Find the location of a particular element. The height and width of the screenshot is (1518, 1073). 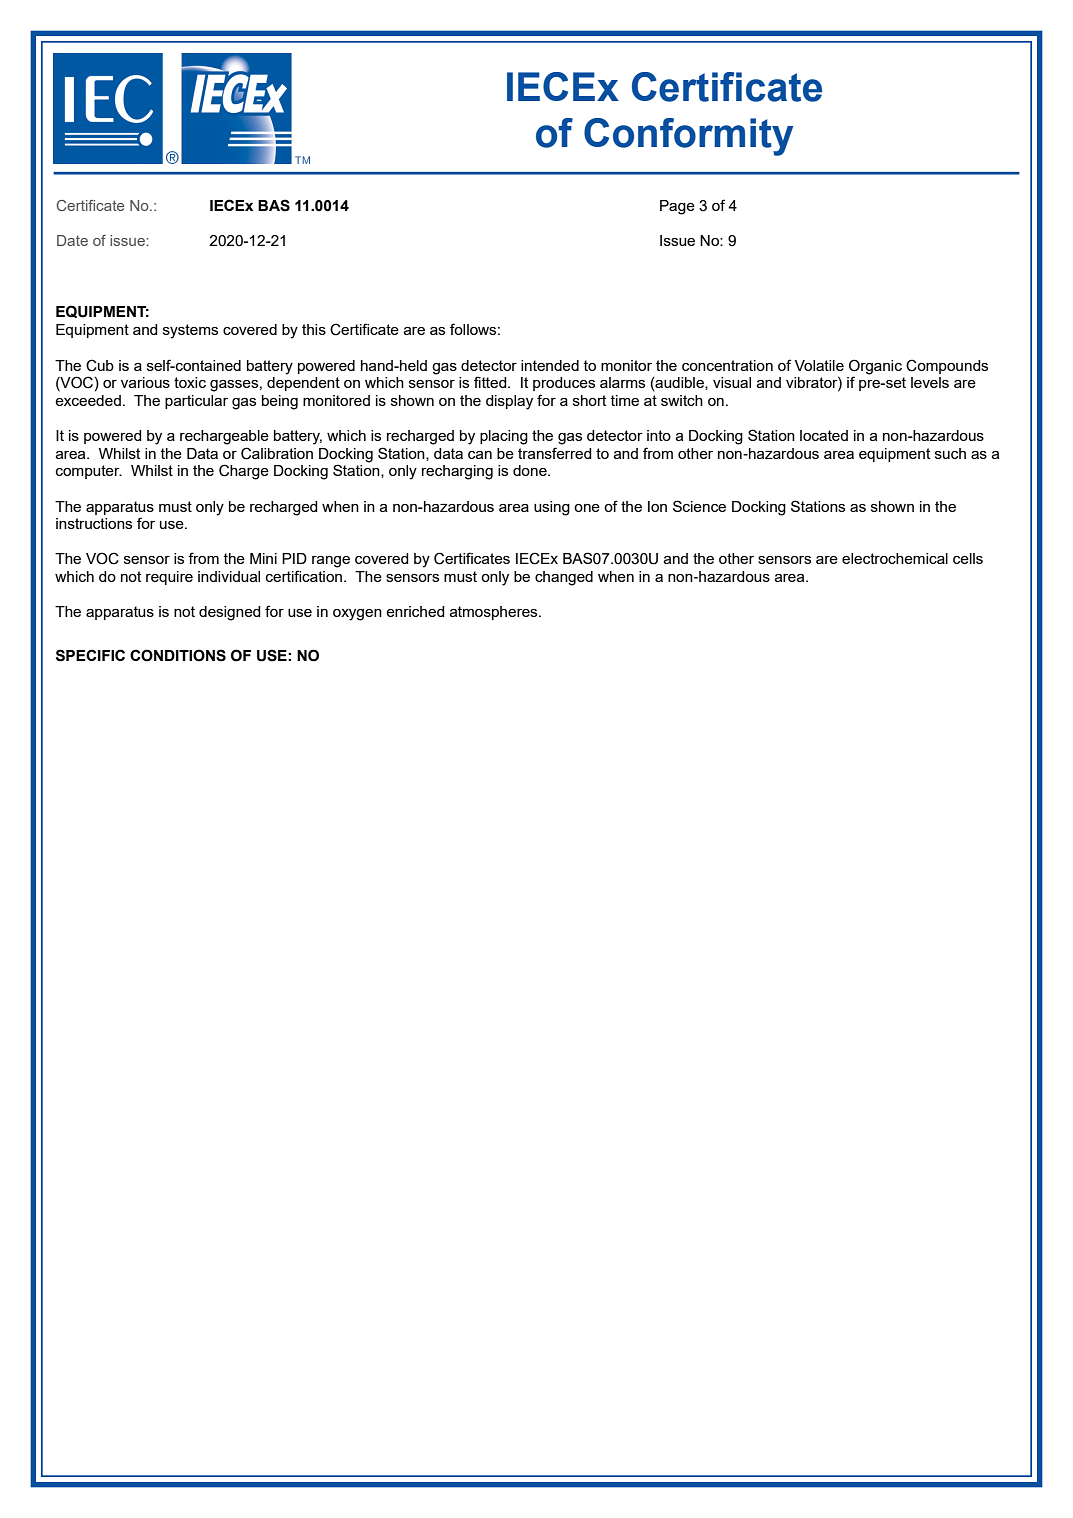

levels is located at coordinates (930, 382).
